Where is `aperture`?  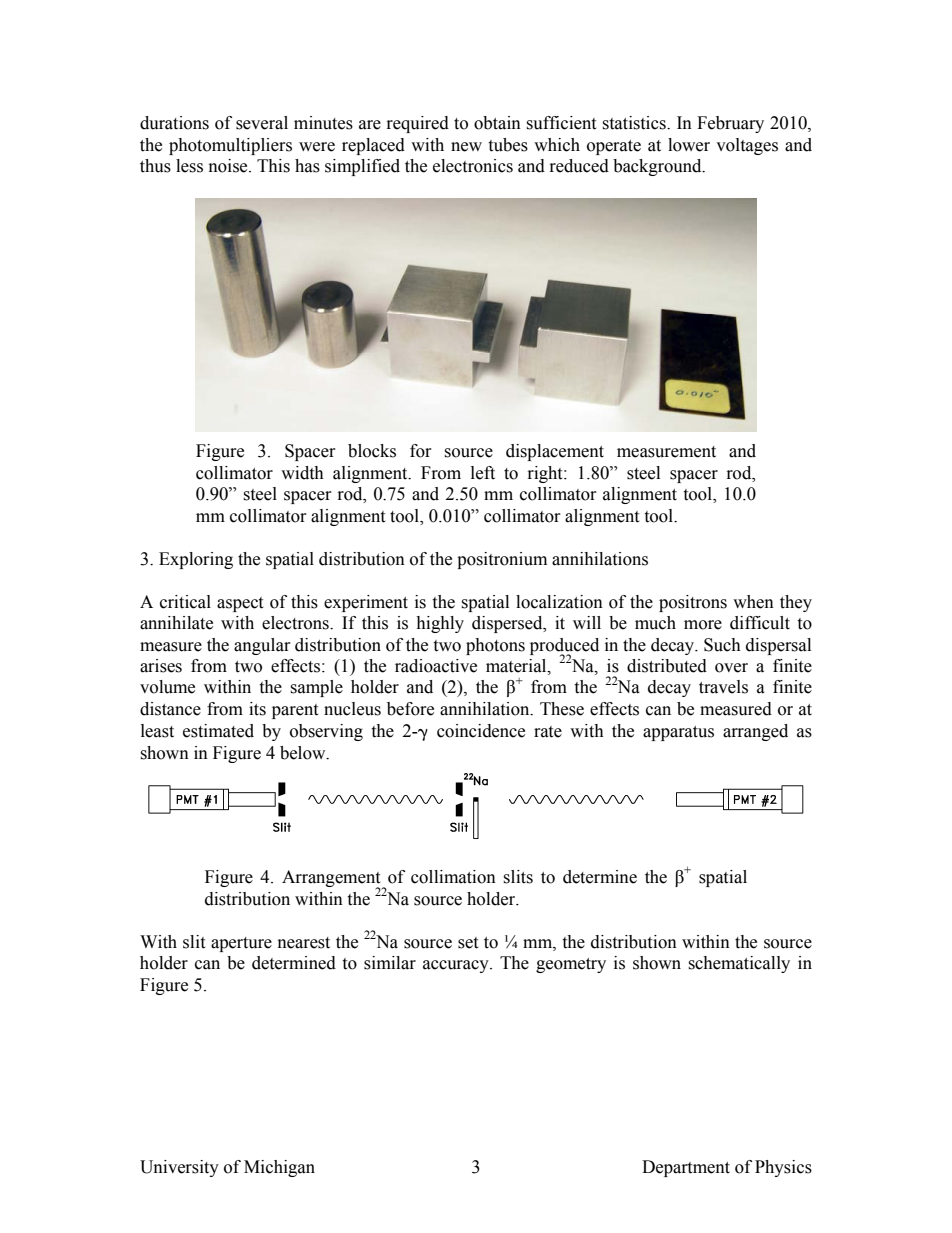
aperture is located at coordinates (241, 944).
